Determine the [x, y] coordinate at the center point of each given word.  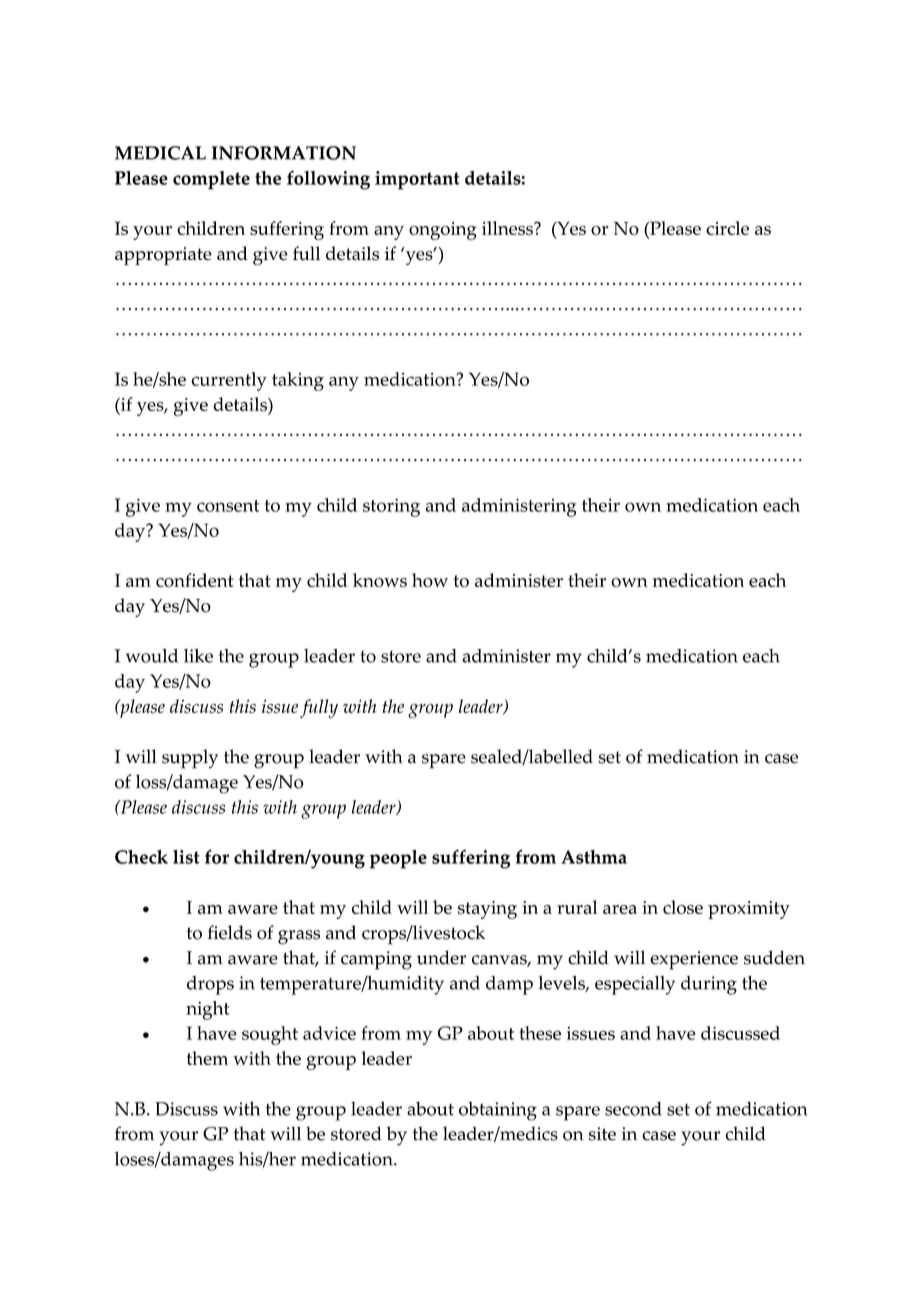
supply [190, 759]
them [207, 1058]
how [430, 580]
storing [391, 507]
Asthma [594, 857]
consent [228, 506]
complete [211, 180]
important [417, 180]
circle [727, 228]
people [398, 859]
